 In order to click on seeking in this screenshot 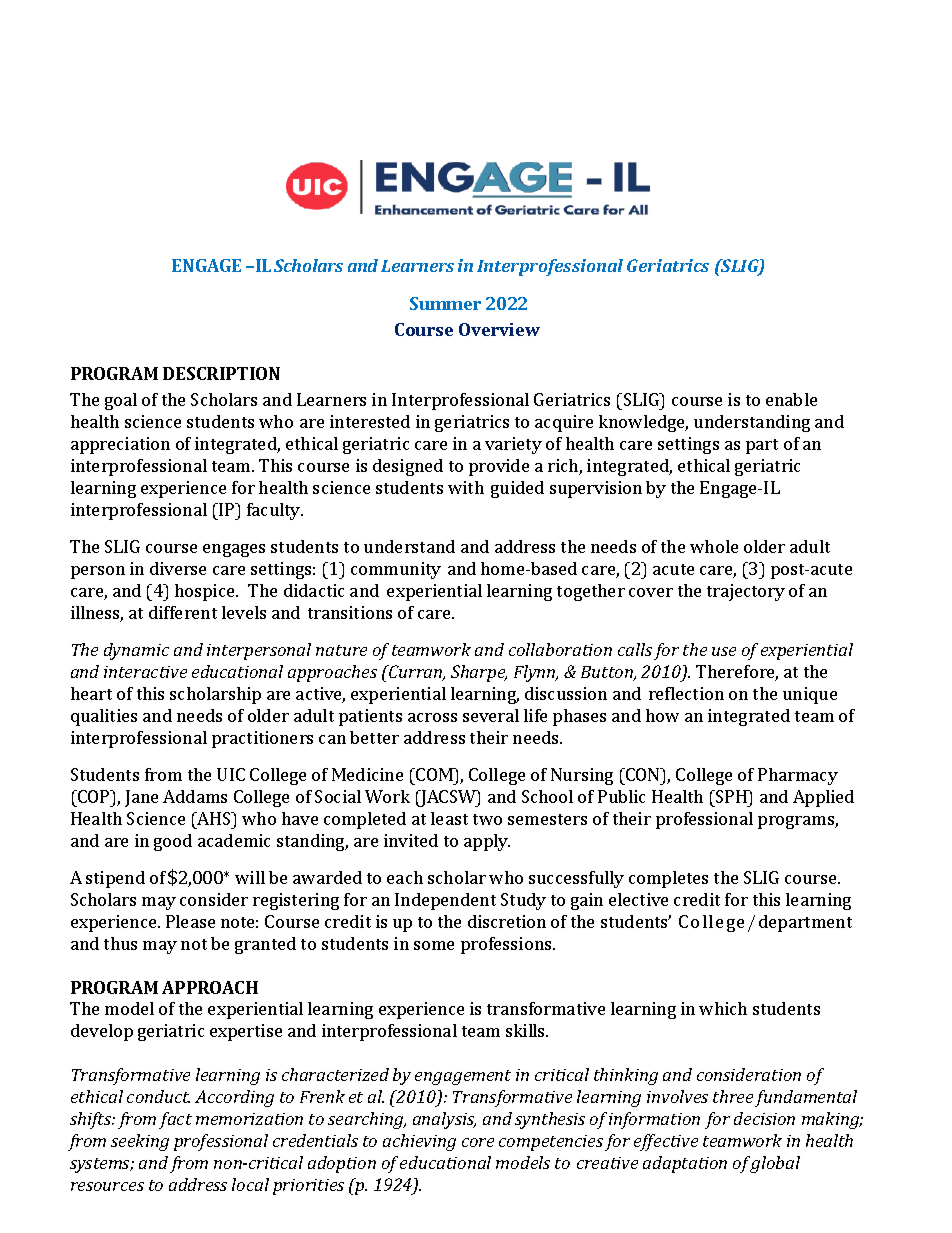, I will do `click(140, 1142)`.
